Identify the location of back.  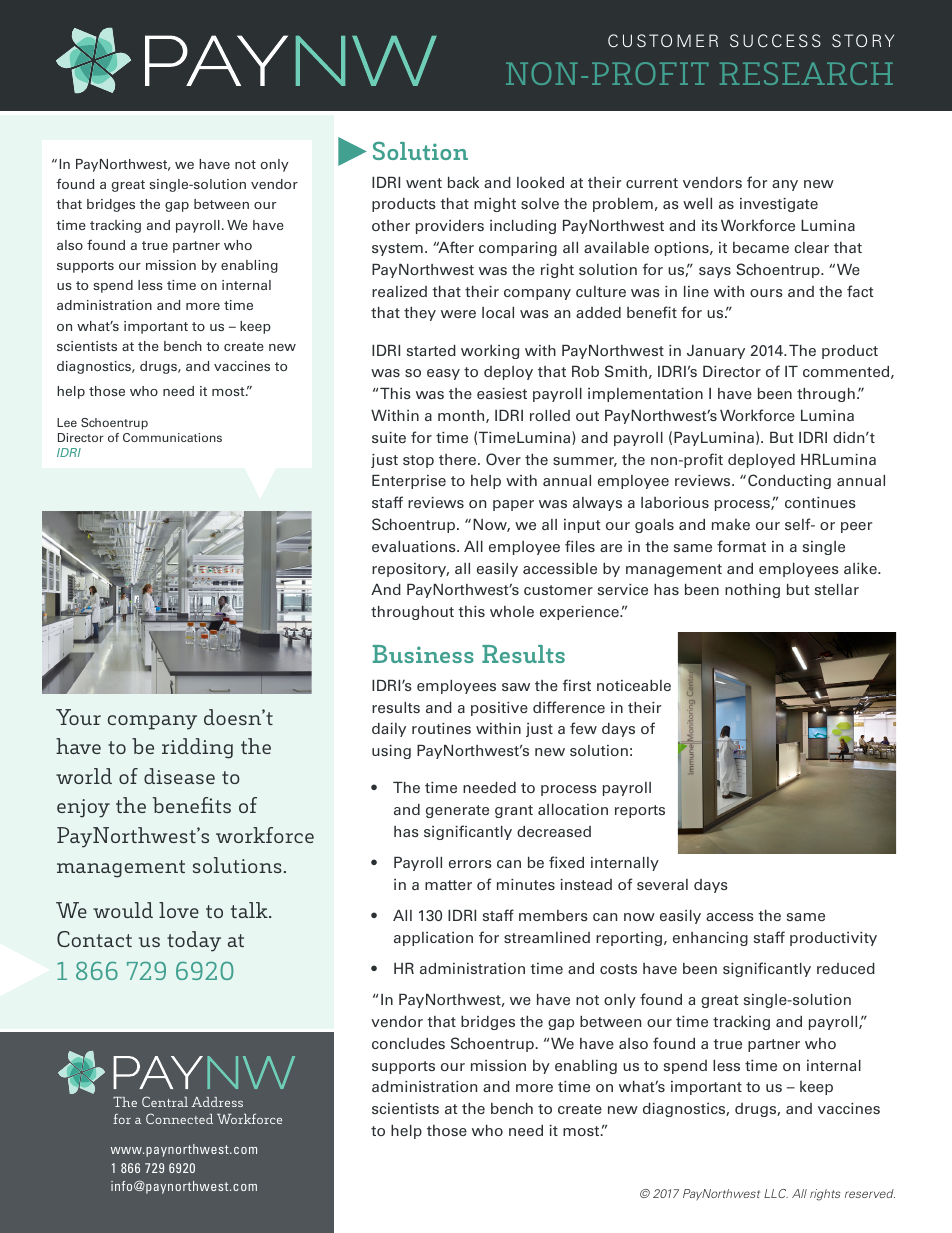
(463, 182).
